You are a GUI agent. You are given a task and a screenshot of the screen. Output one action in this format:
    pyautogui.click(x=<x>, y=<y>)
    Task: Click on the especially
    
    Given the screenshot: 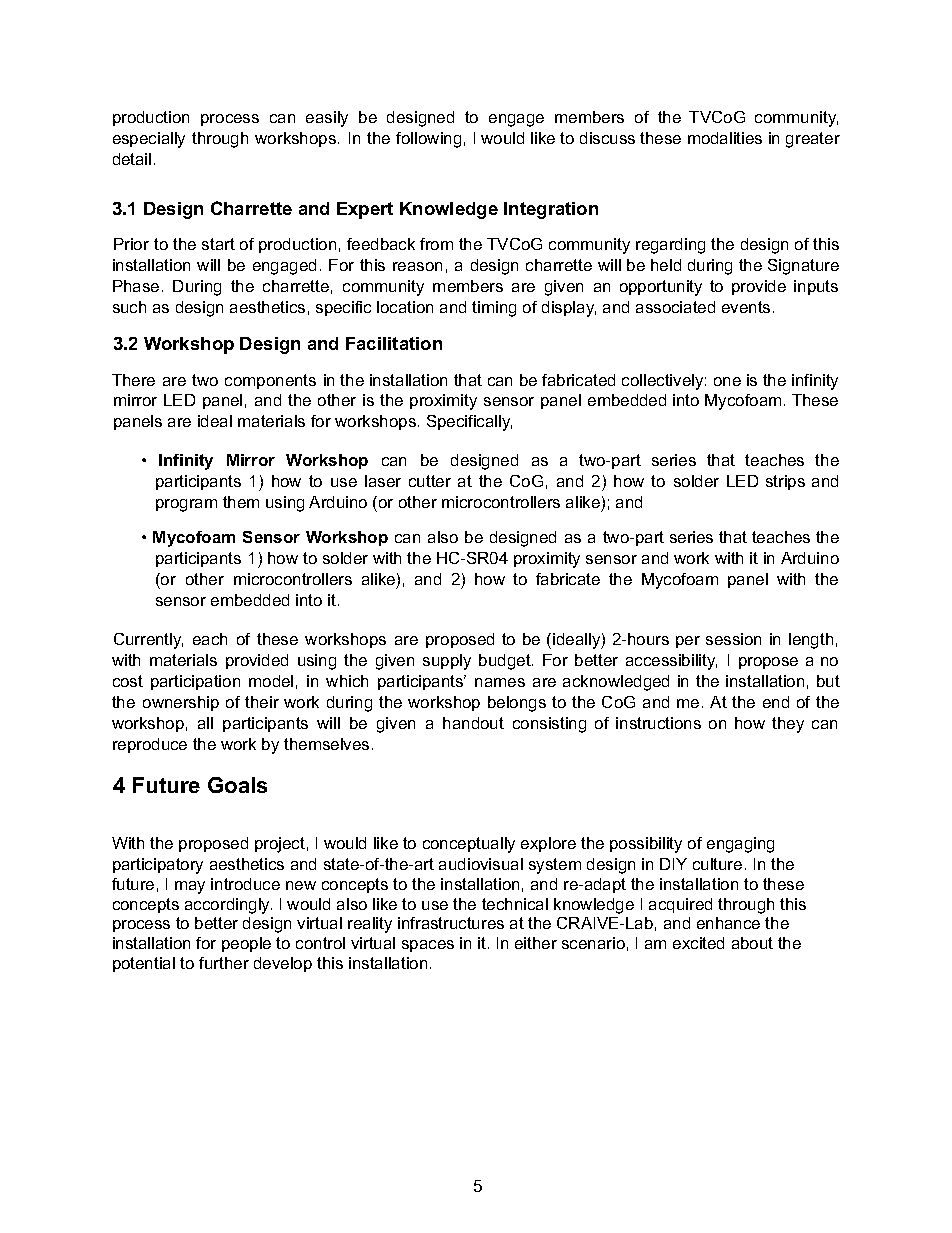 What is the action you would take?
    pyautogui.click(x=149, y=140)
